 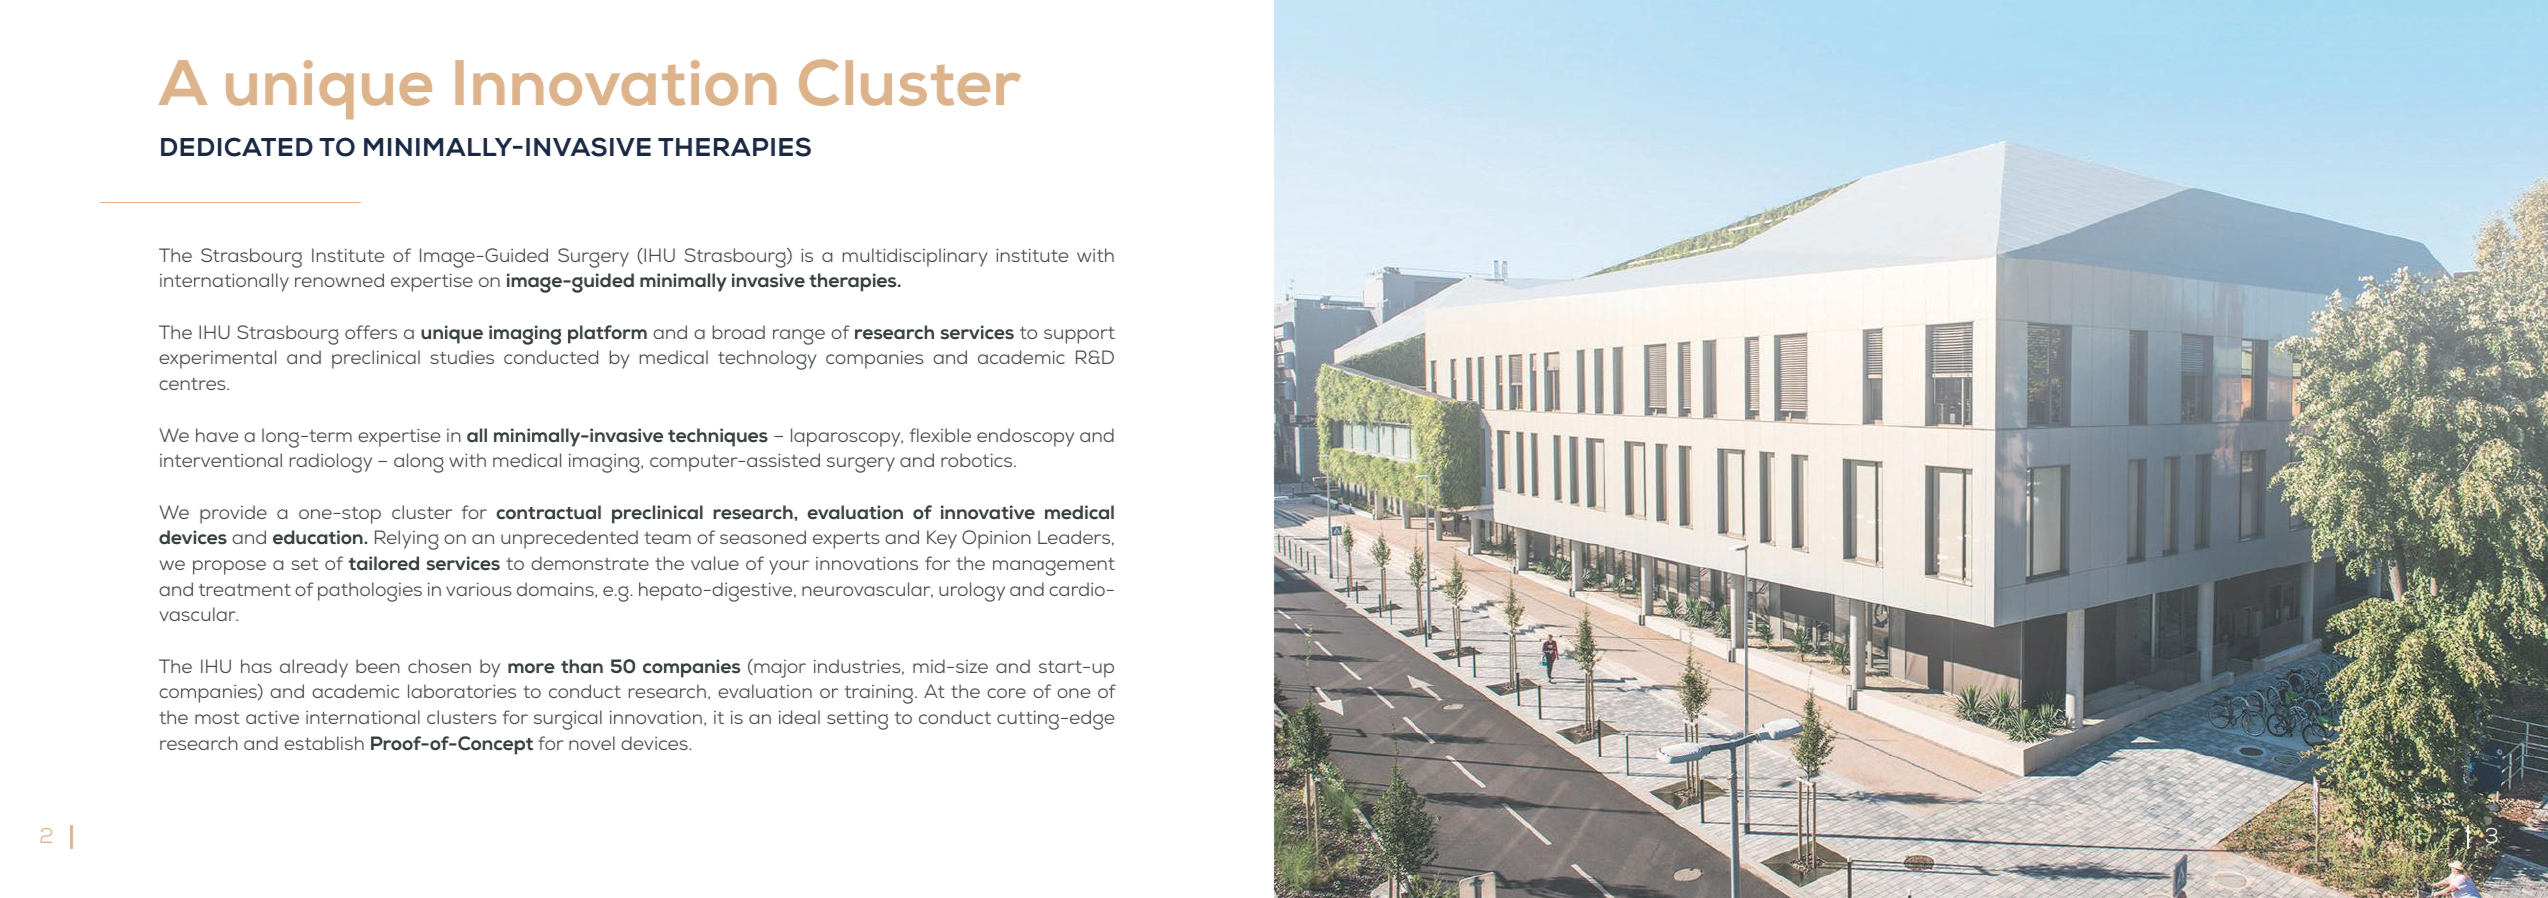 What do you see at coordinates (718, 437) in the image?
I see `techniques` at bounding box center [718, 437].
